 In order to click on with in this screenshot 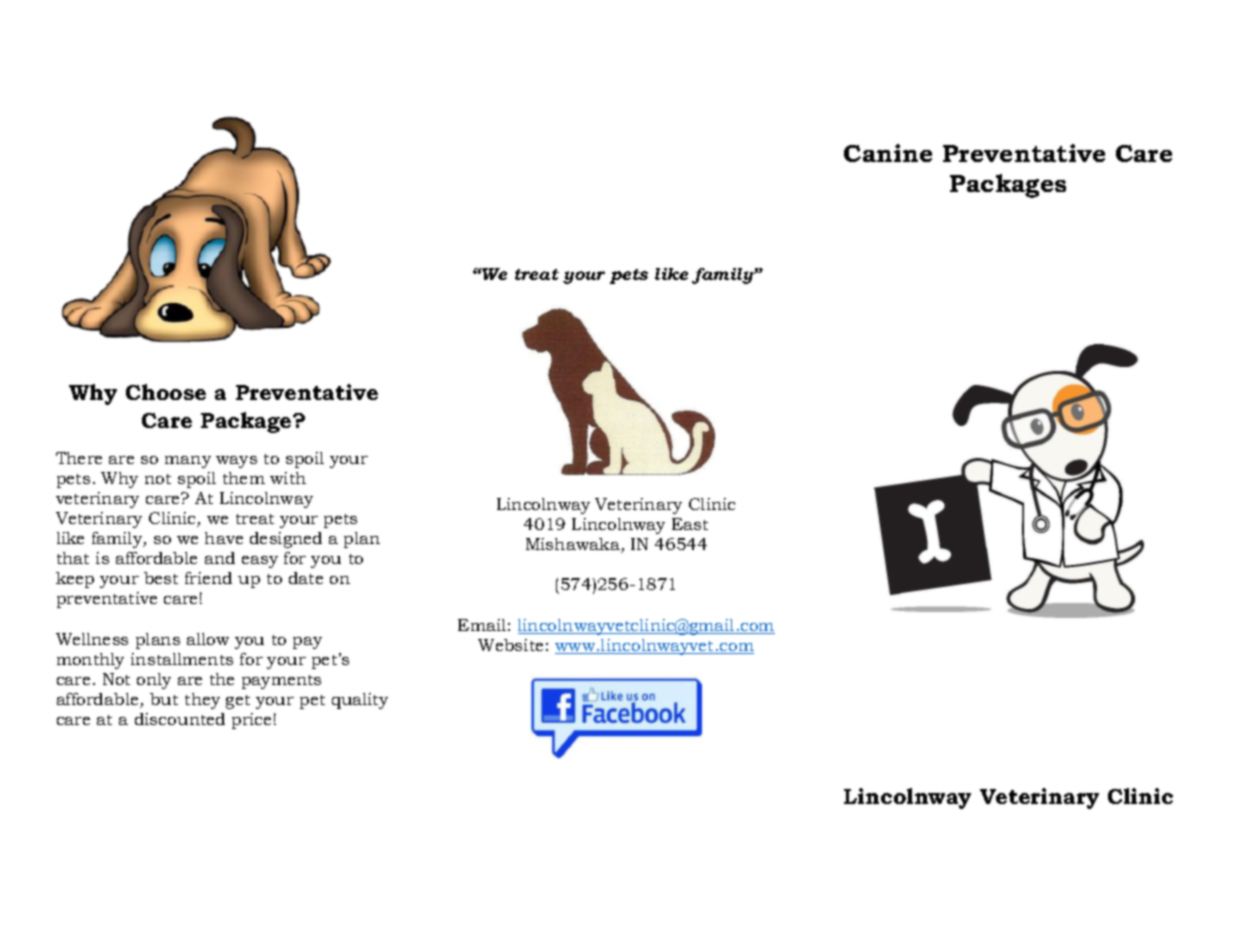, I will do `click(288, 478)`.
